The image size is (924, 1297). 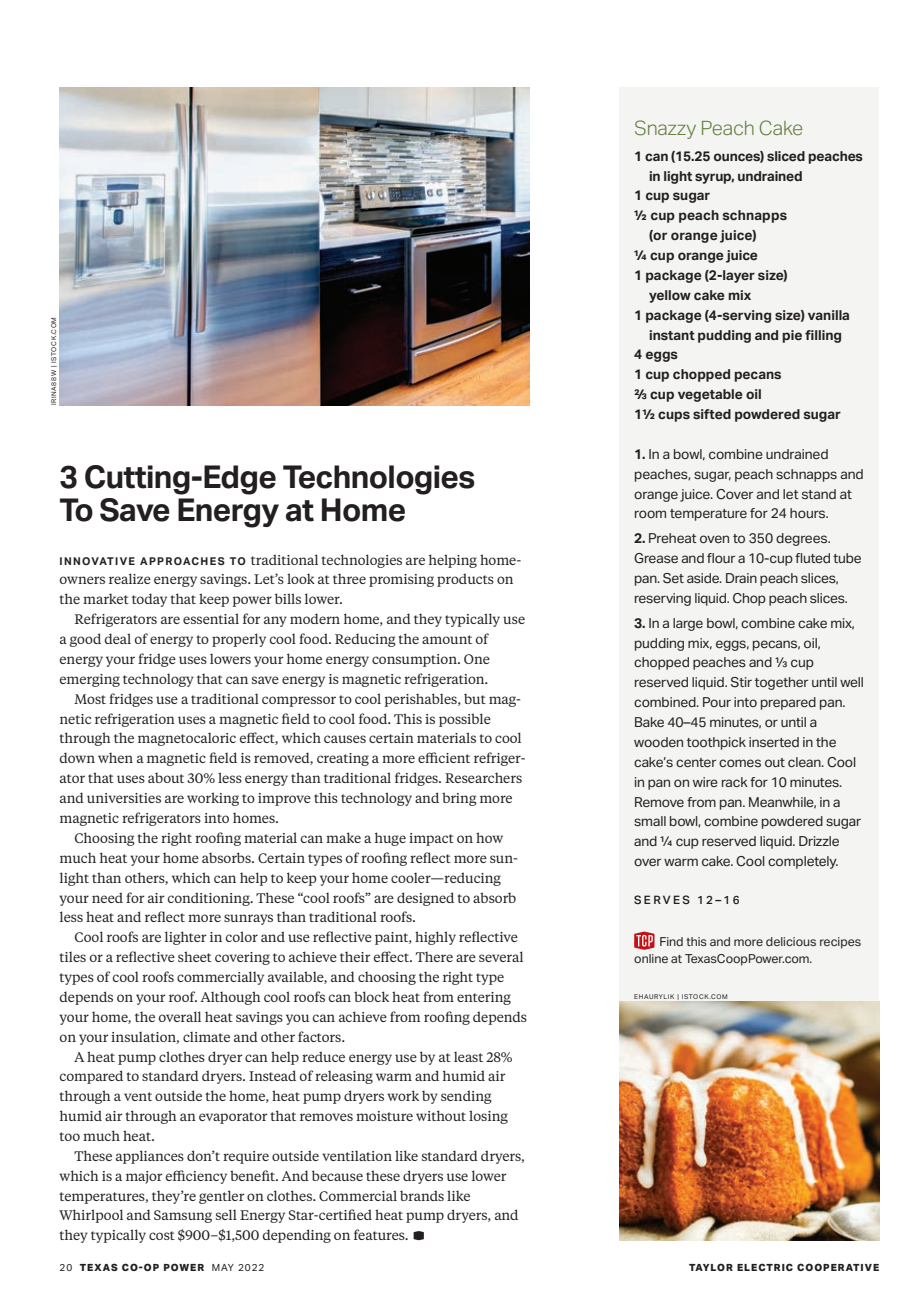 I want to click on but, so click(x=475, y=698).
